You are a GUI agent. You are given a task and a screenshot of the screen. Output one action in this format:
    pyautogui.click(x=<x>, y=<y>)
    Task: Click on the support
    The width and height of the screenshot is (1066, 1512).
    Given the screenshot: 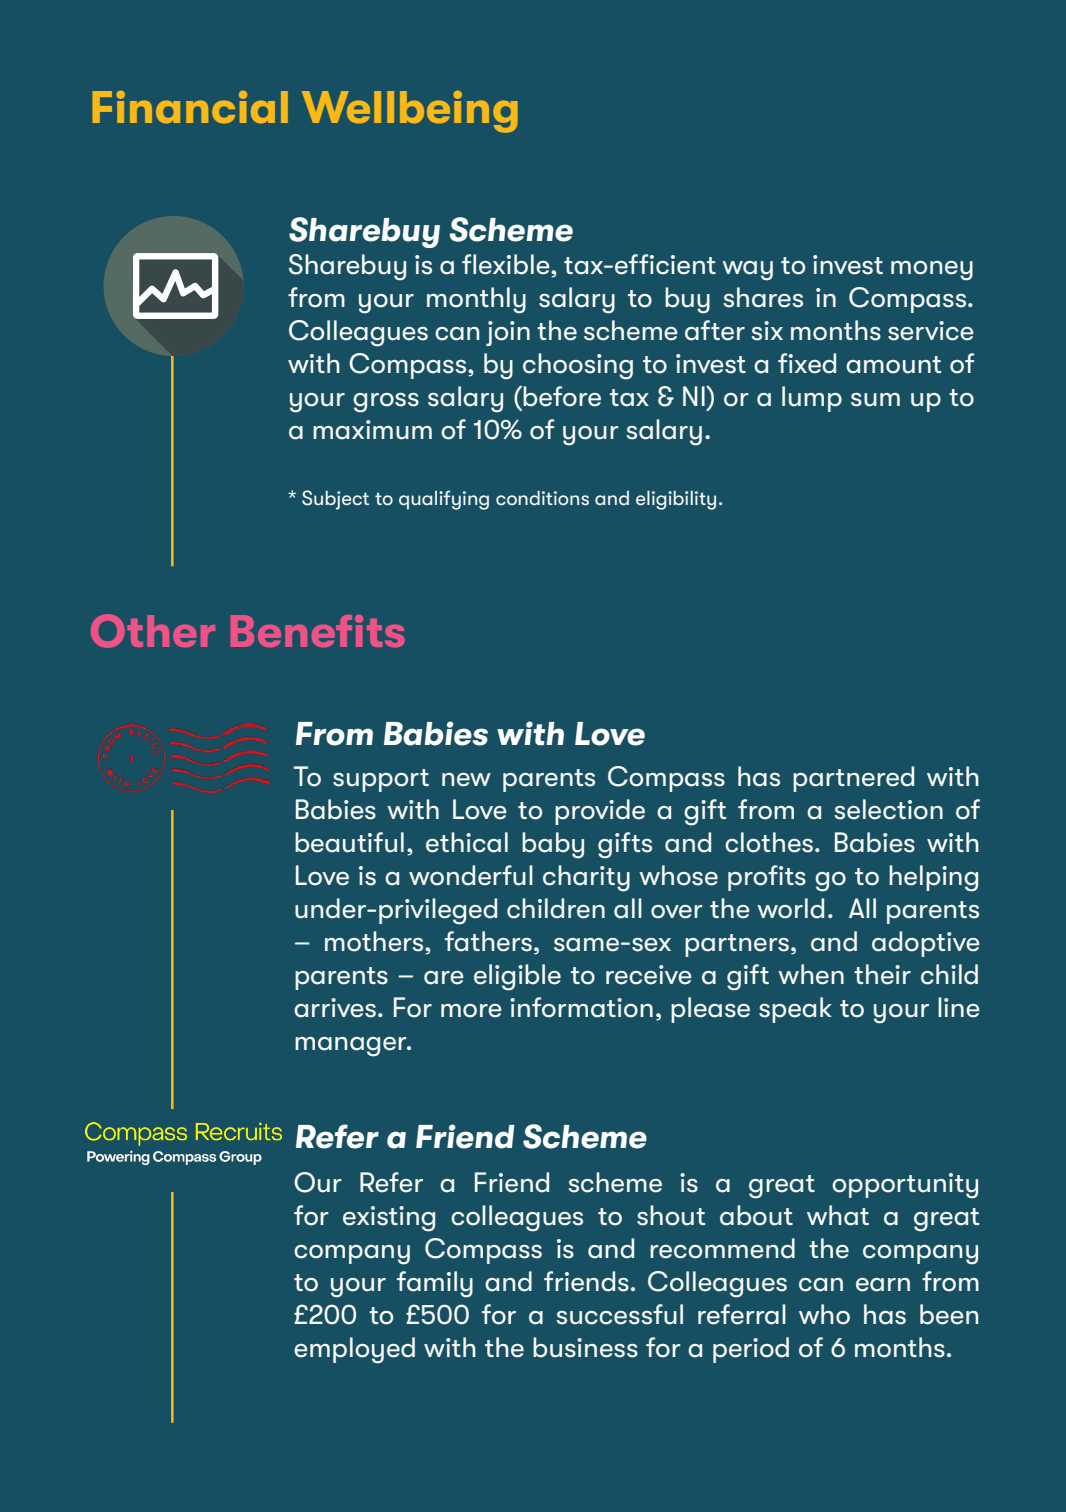 What is the action you would take?
    pyautogui.click(x=381, y=780)
